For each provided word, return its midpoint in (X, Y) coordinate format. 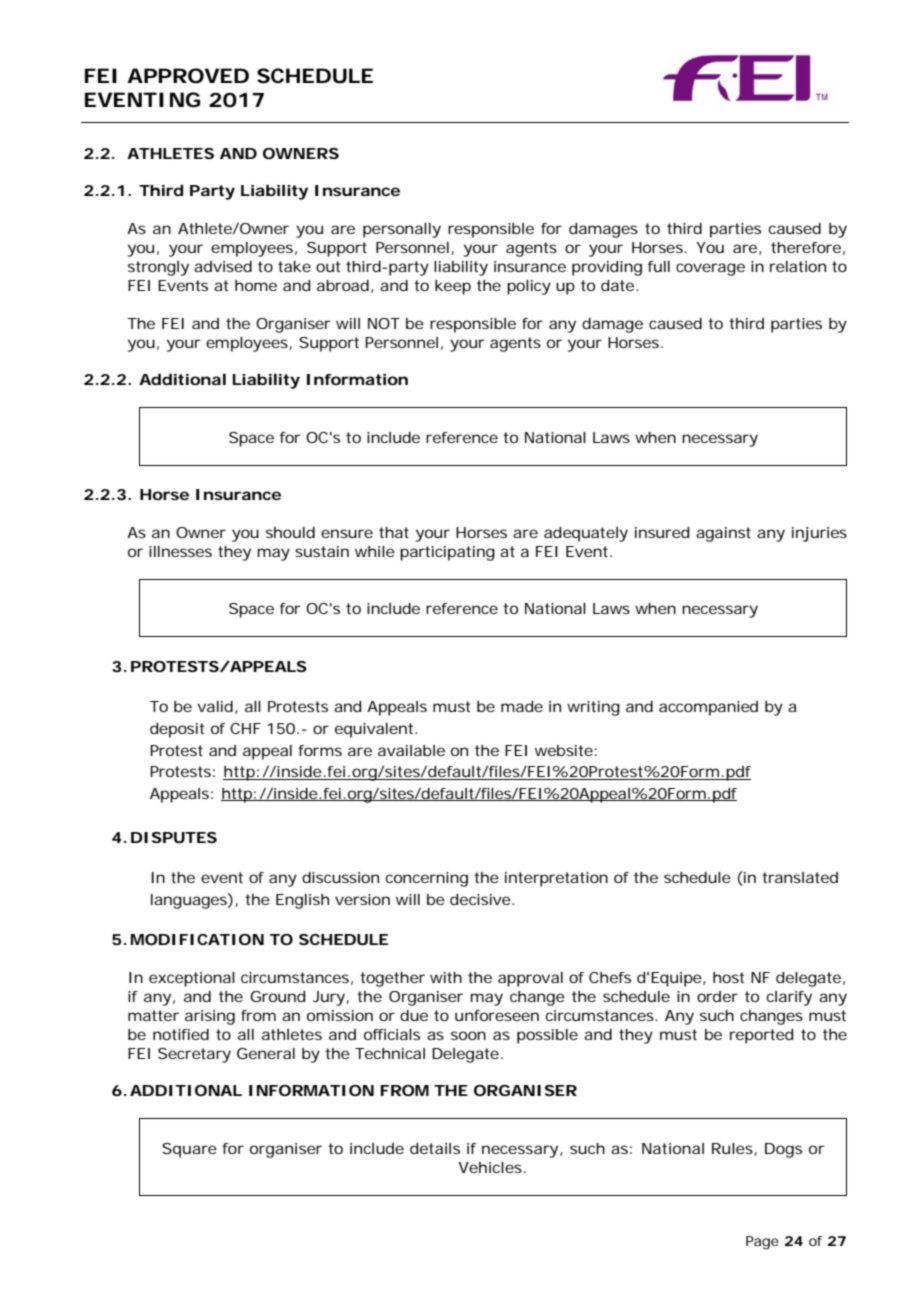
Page (762, 1243)
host (728, 977)
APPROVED (188, 76)
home (256, 285)
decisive (481, 899)
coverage (710, 269)
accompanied (708, 708)
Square (189, 1150)
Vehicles (491, 1167)
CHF (245, 728)
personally (402, 230)
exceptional (192, 979)
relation (798, 266)
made (522, 706)
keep (453, 287)
